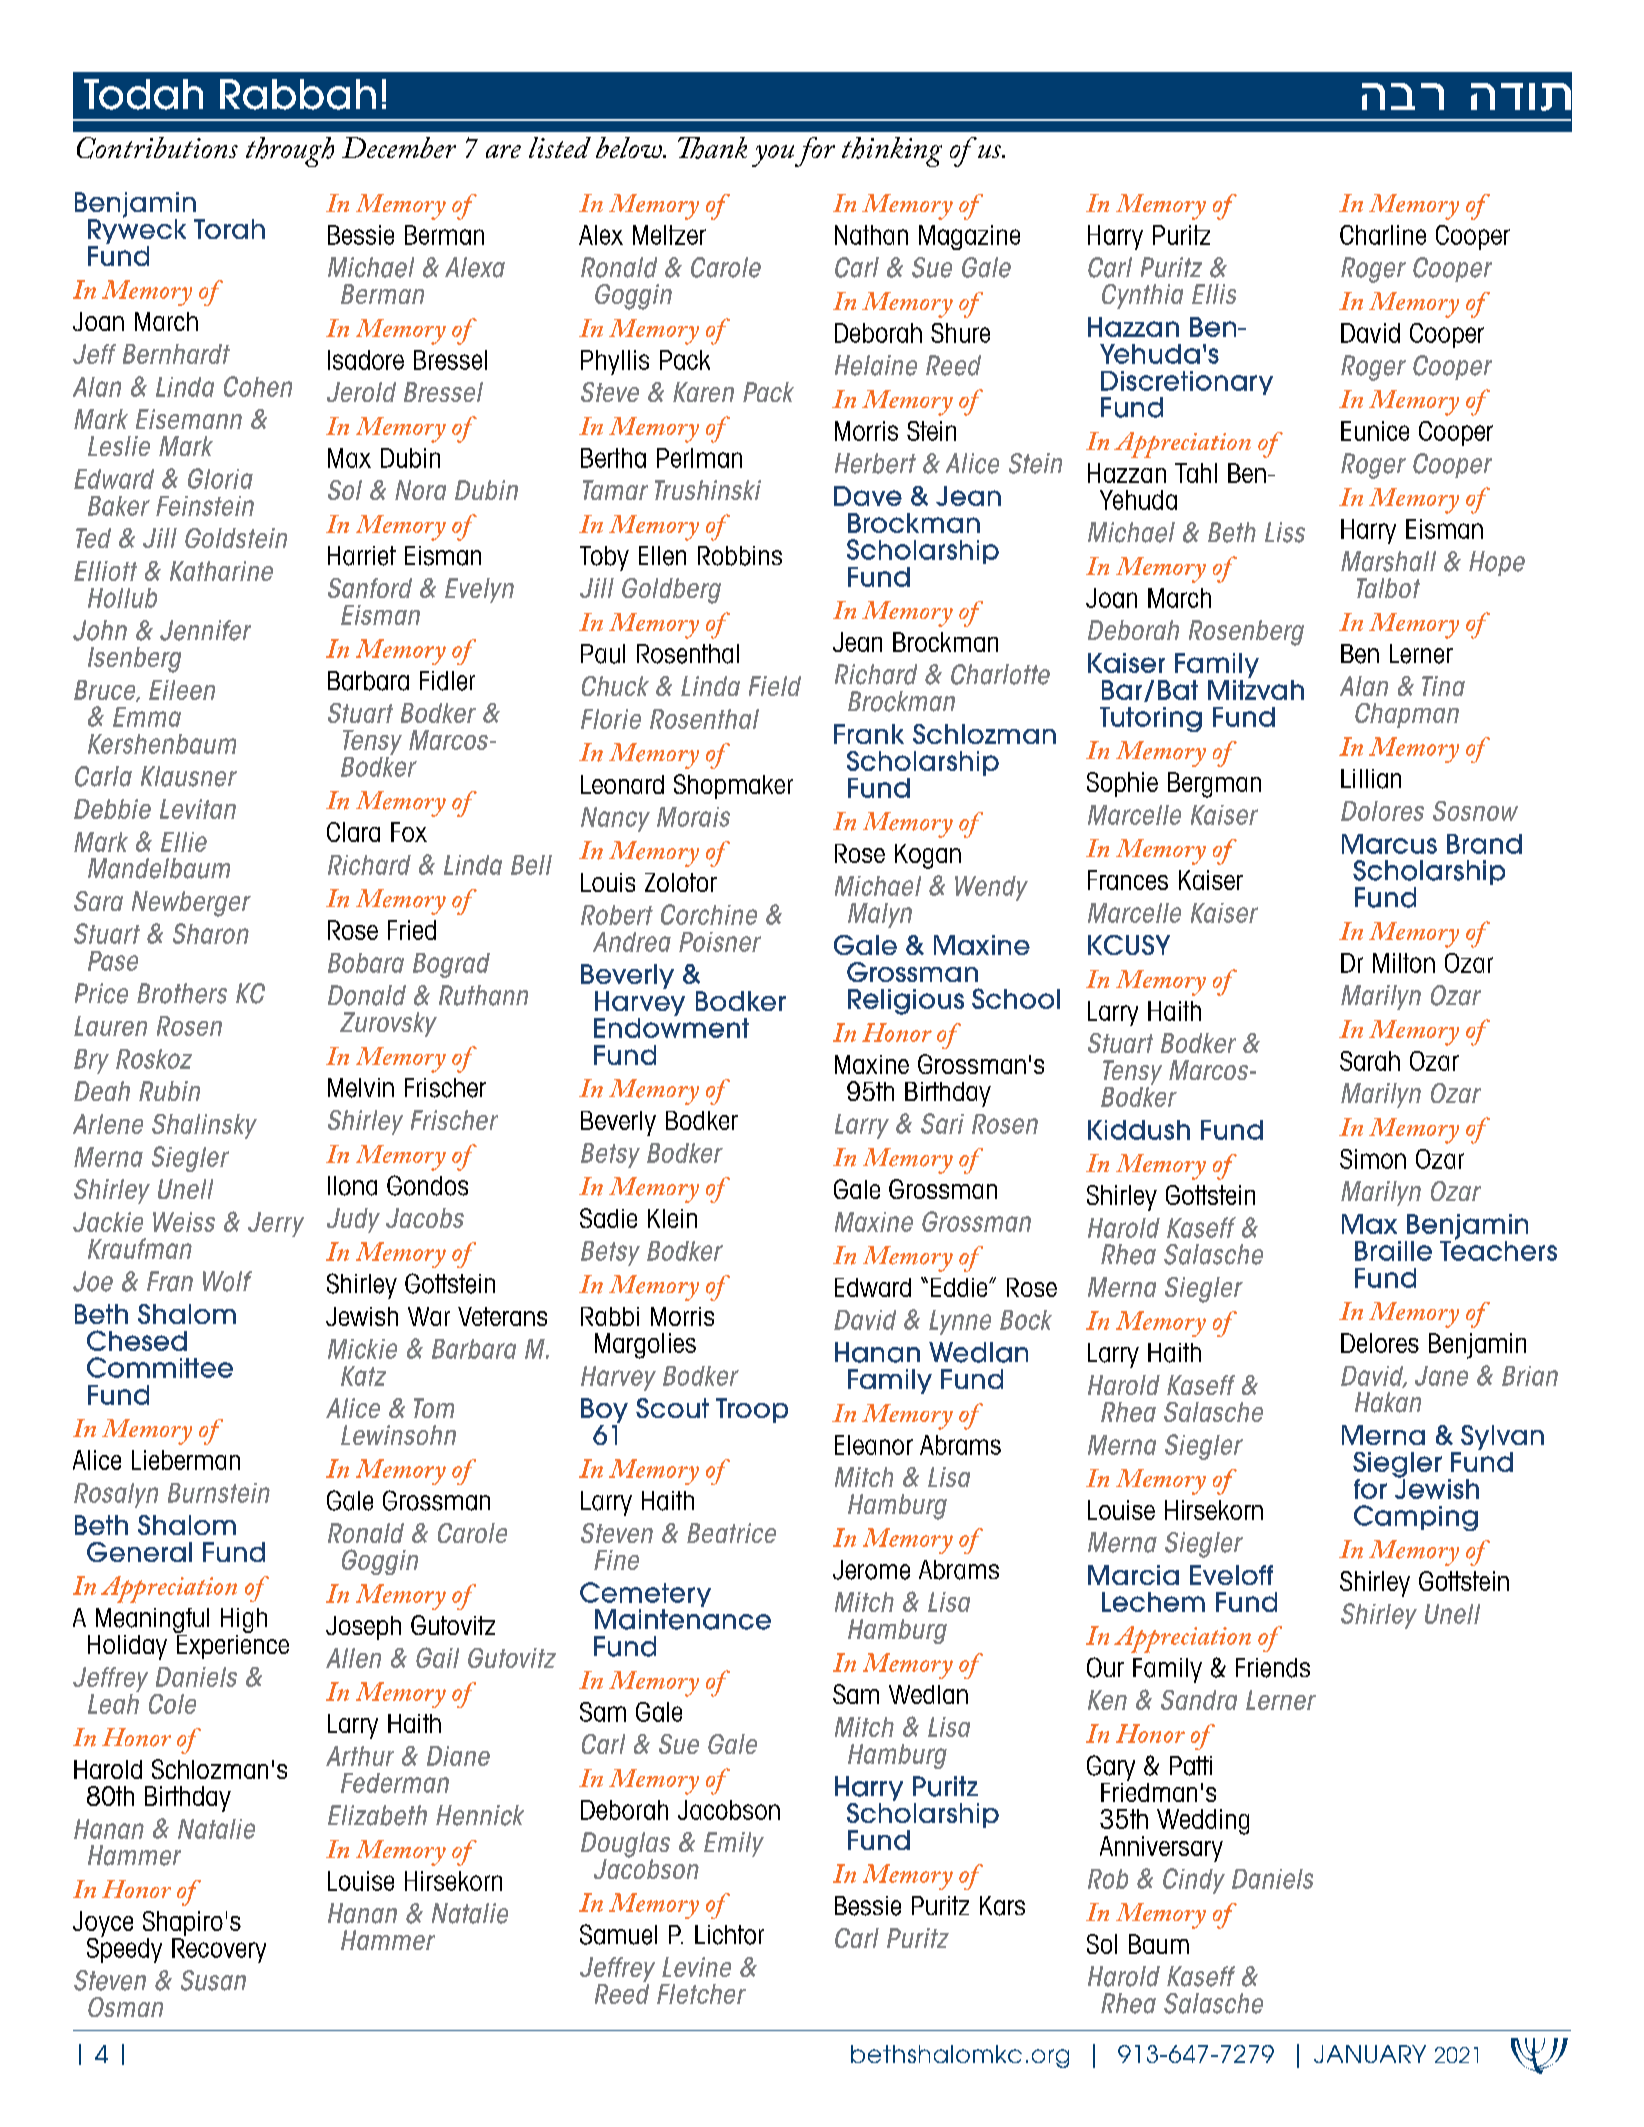 This page has height=2127, width=1644. I want to click on Troop, so click(752, 1410).
